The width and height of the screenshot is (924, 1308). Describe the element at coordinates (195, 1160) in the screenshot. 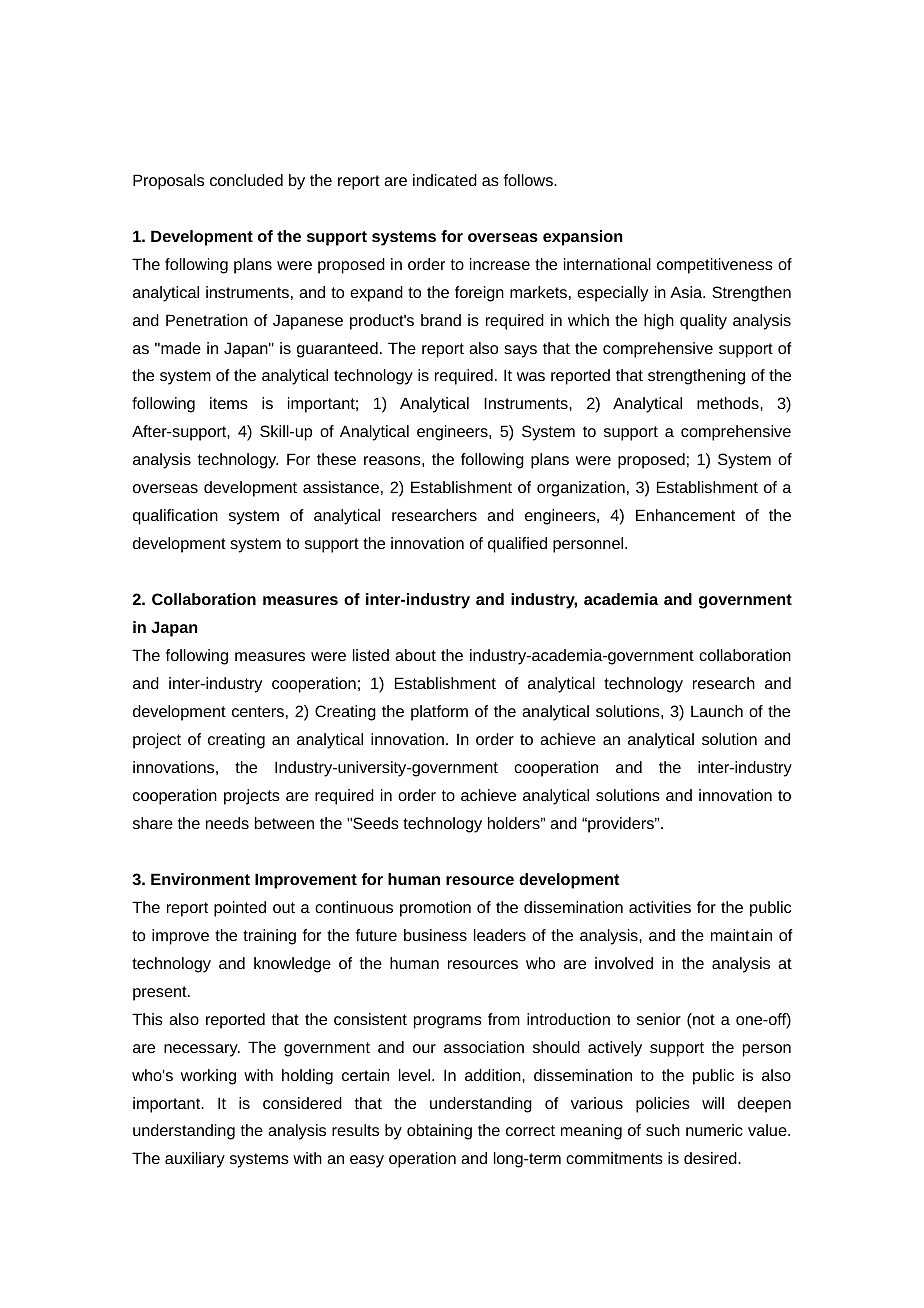

I see `auxiliary` at that location.
